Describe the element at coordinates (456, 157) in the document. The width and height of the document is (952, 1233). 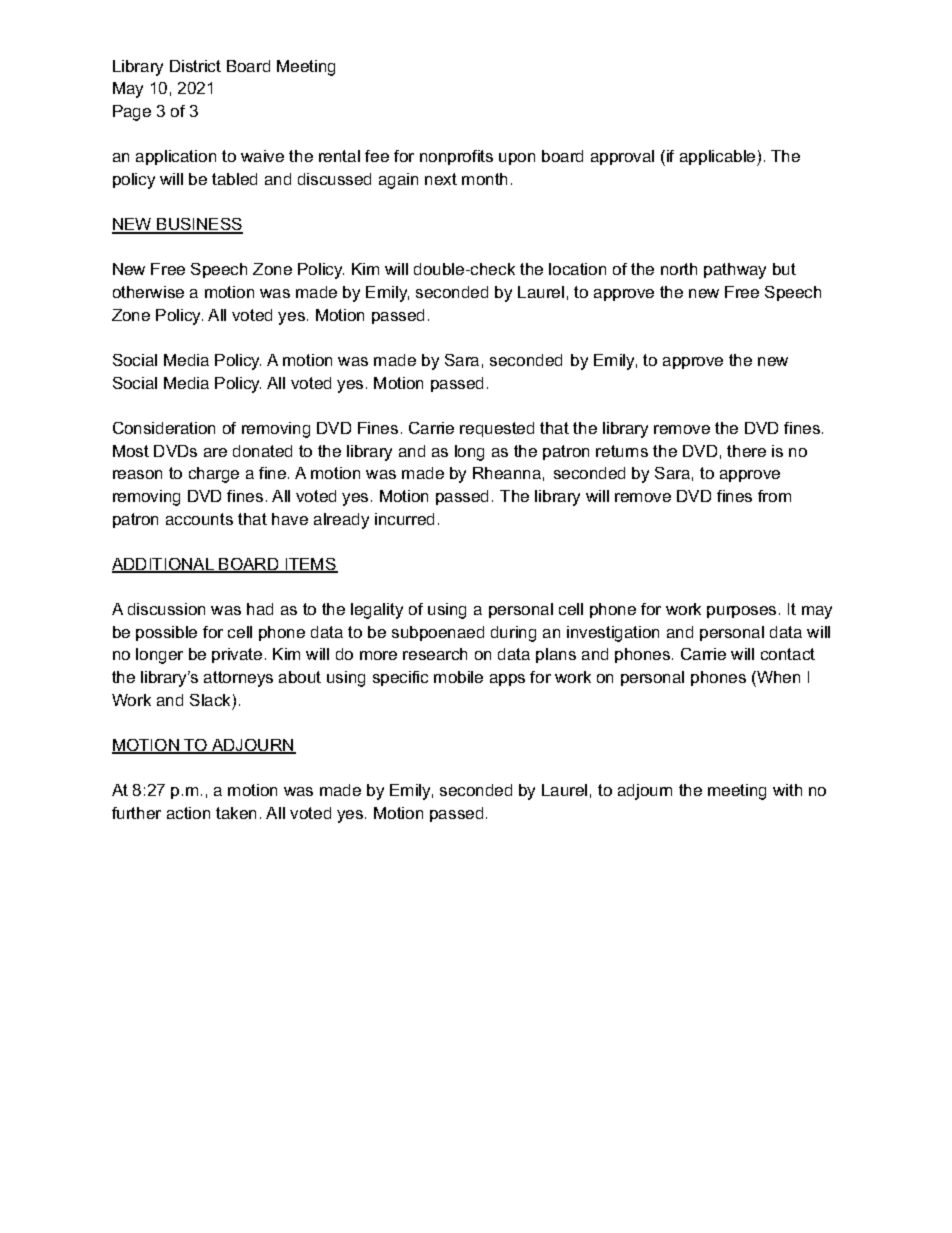
I see `nonprofits` at that location.
